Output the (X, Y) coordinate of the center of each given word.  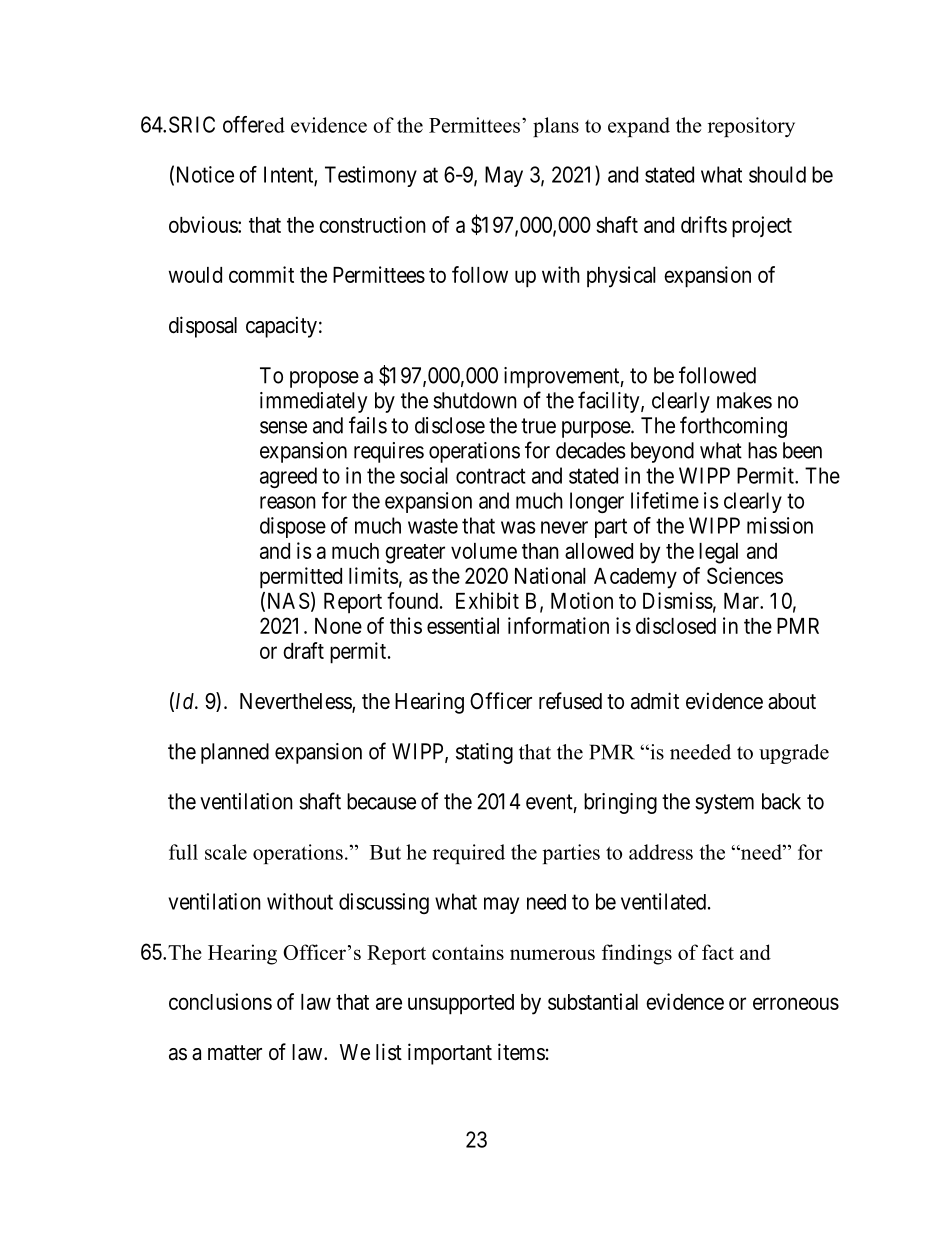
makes (744, 400)
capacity (281, 327)
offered (254, 124)
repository (751, 127)
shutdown (475, 400)
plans (556, 127)
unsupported (461, 1004)
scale (226, 852)
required (469, 854)
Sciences (745, 575)
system (724, 804)
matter (235, 1053)
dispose (293, 527)
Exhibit (487, 600)
